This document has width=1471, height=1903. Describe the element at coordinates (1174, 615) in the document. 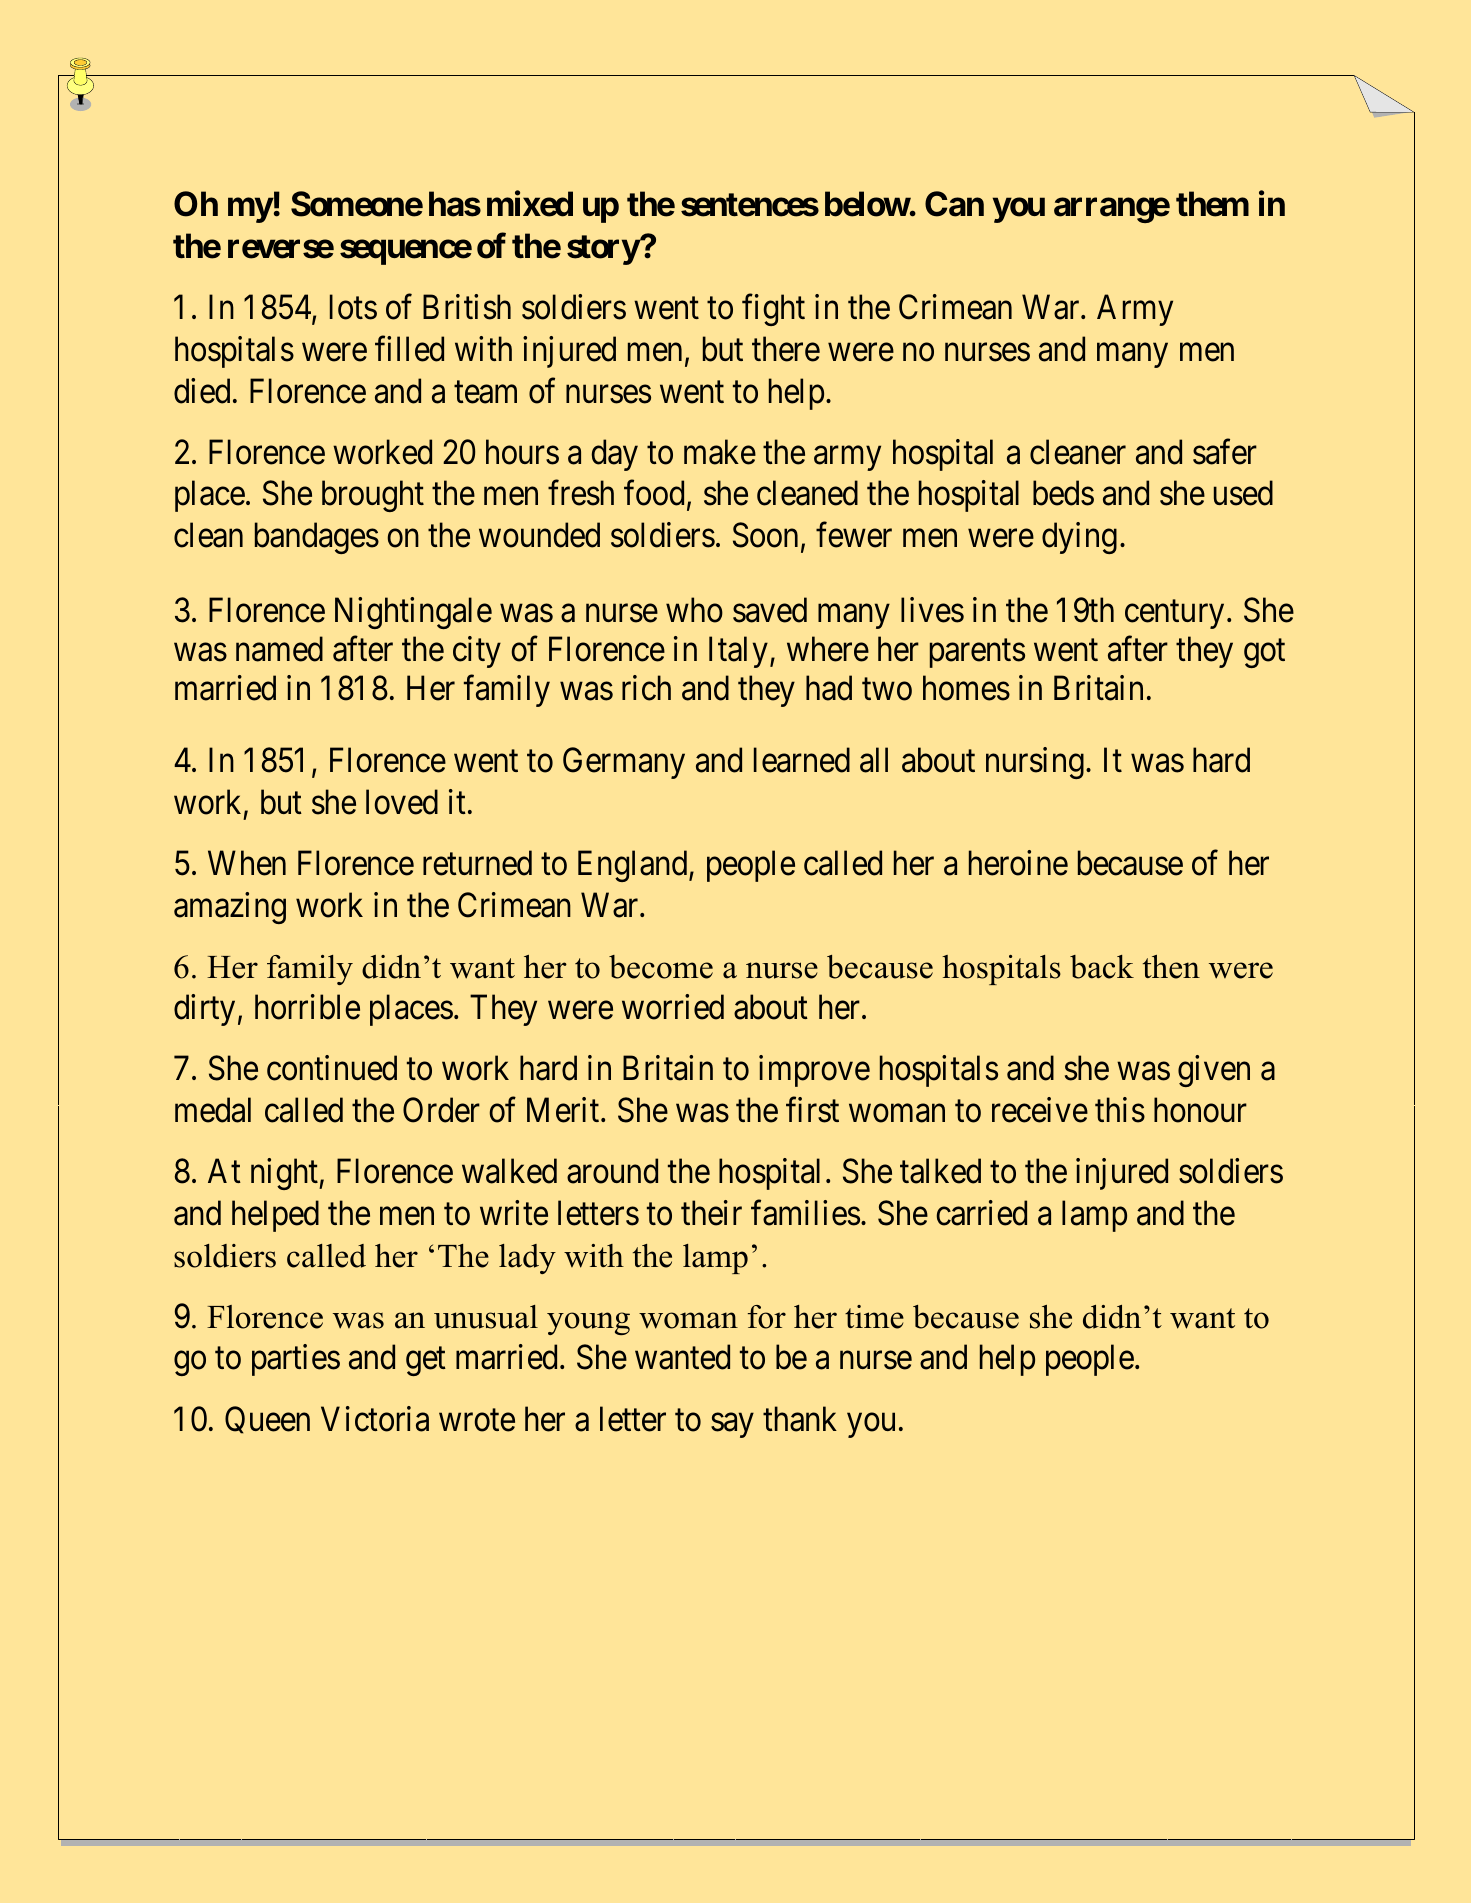

I see `century` at that location.
